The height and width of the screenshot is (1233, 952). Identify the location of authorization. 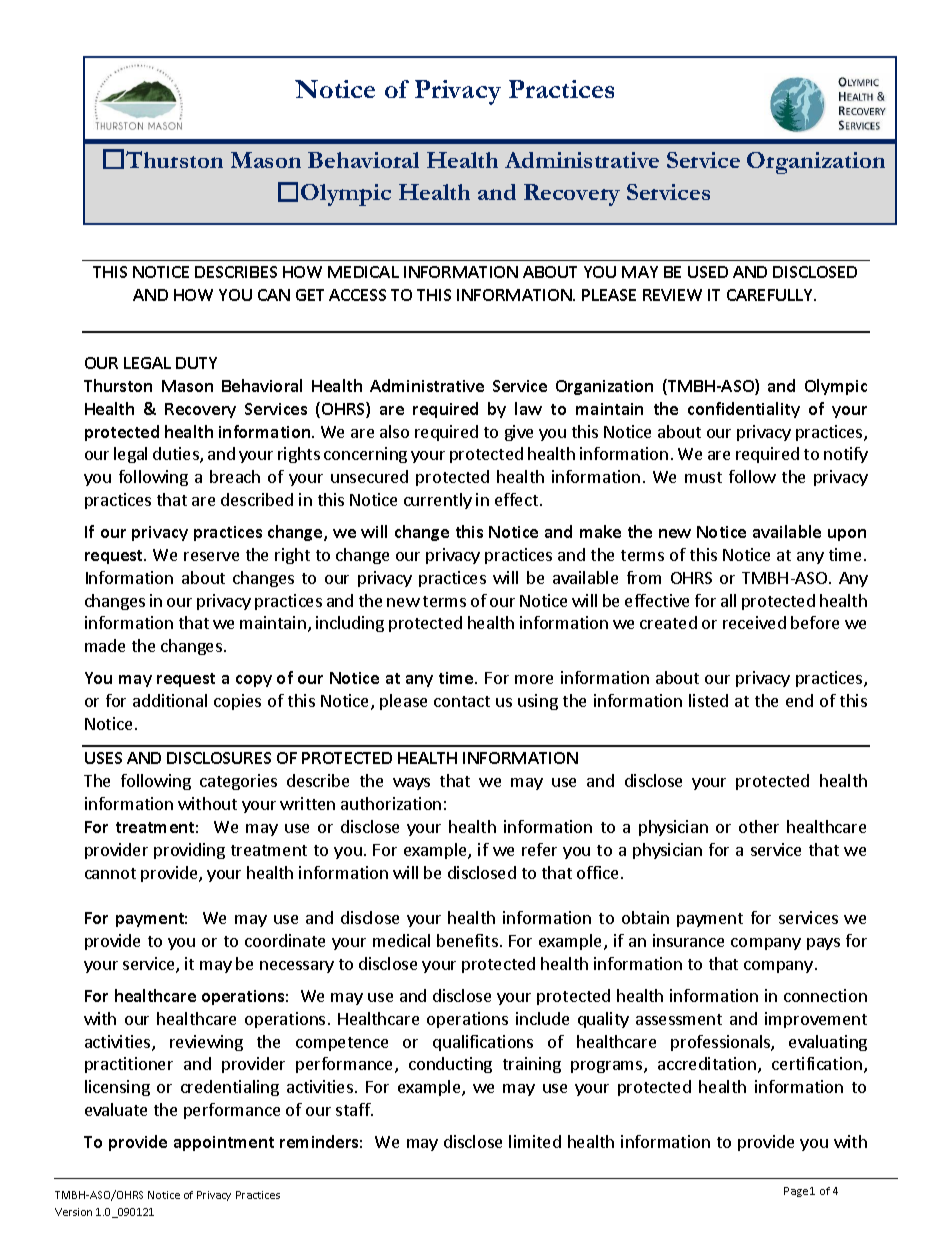
(391, 803).
